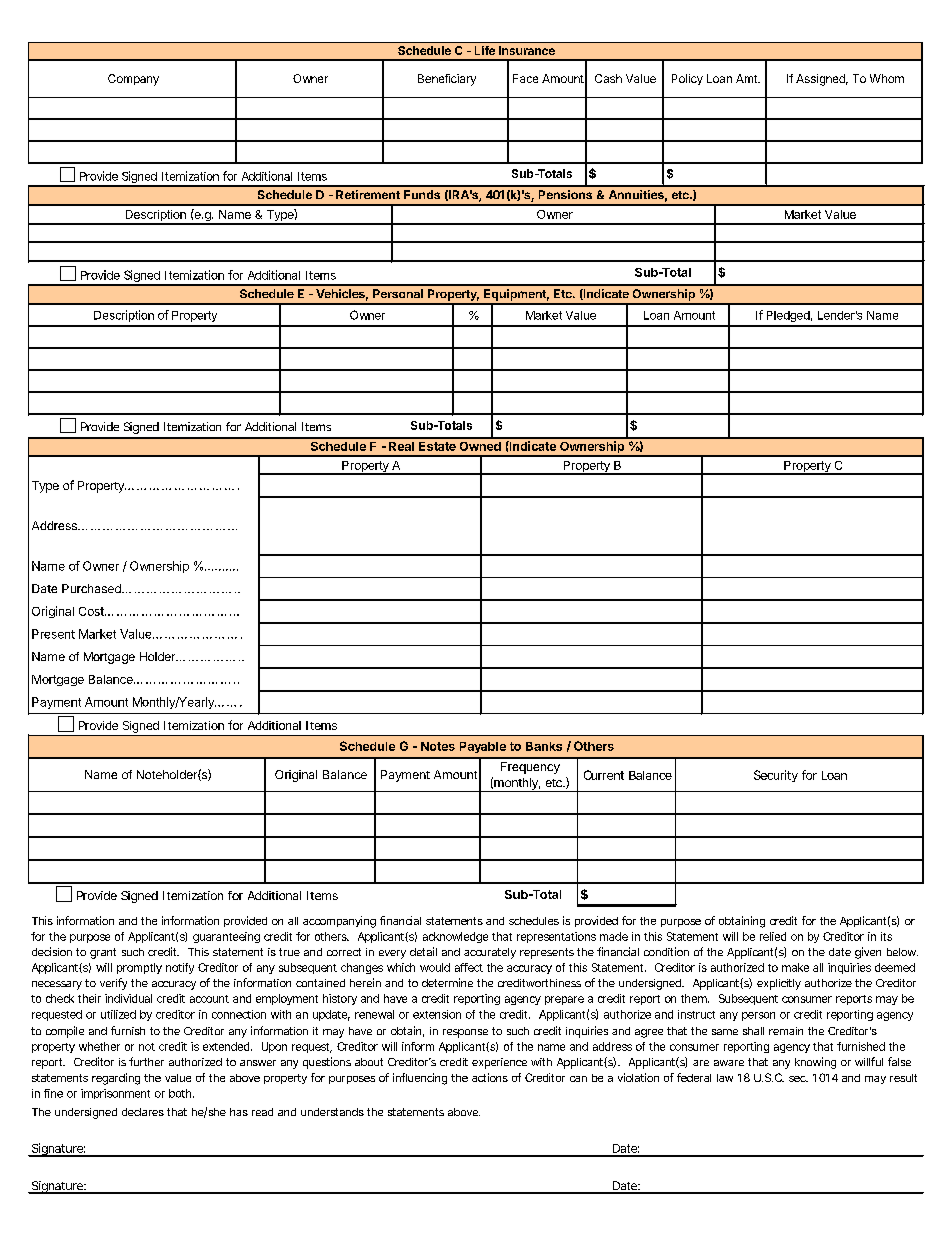 The width and height of the image is (952, 1233). I want to click on Retirement, so click(368, 194).
